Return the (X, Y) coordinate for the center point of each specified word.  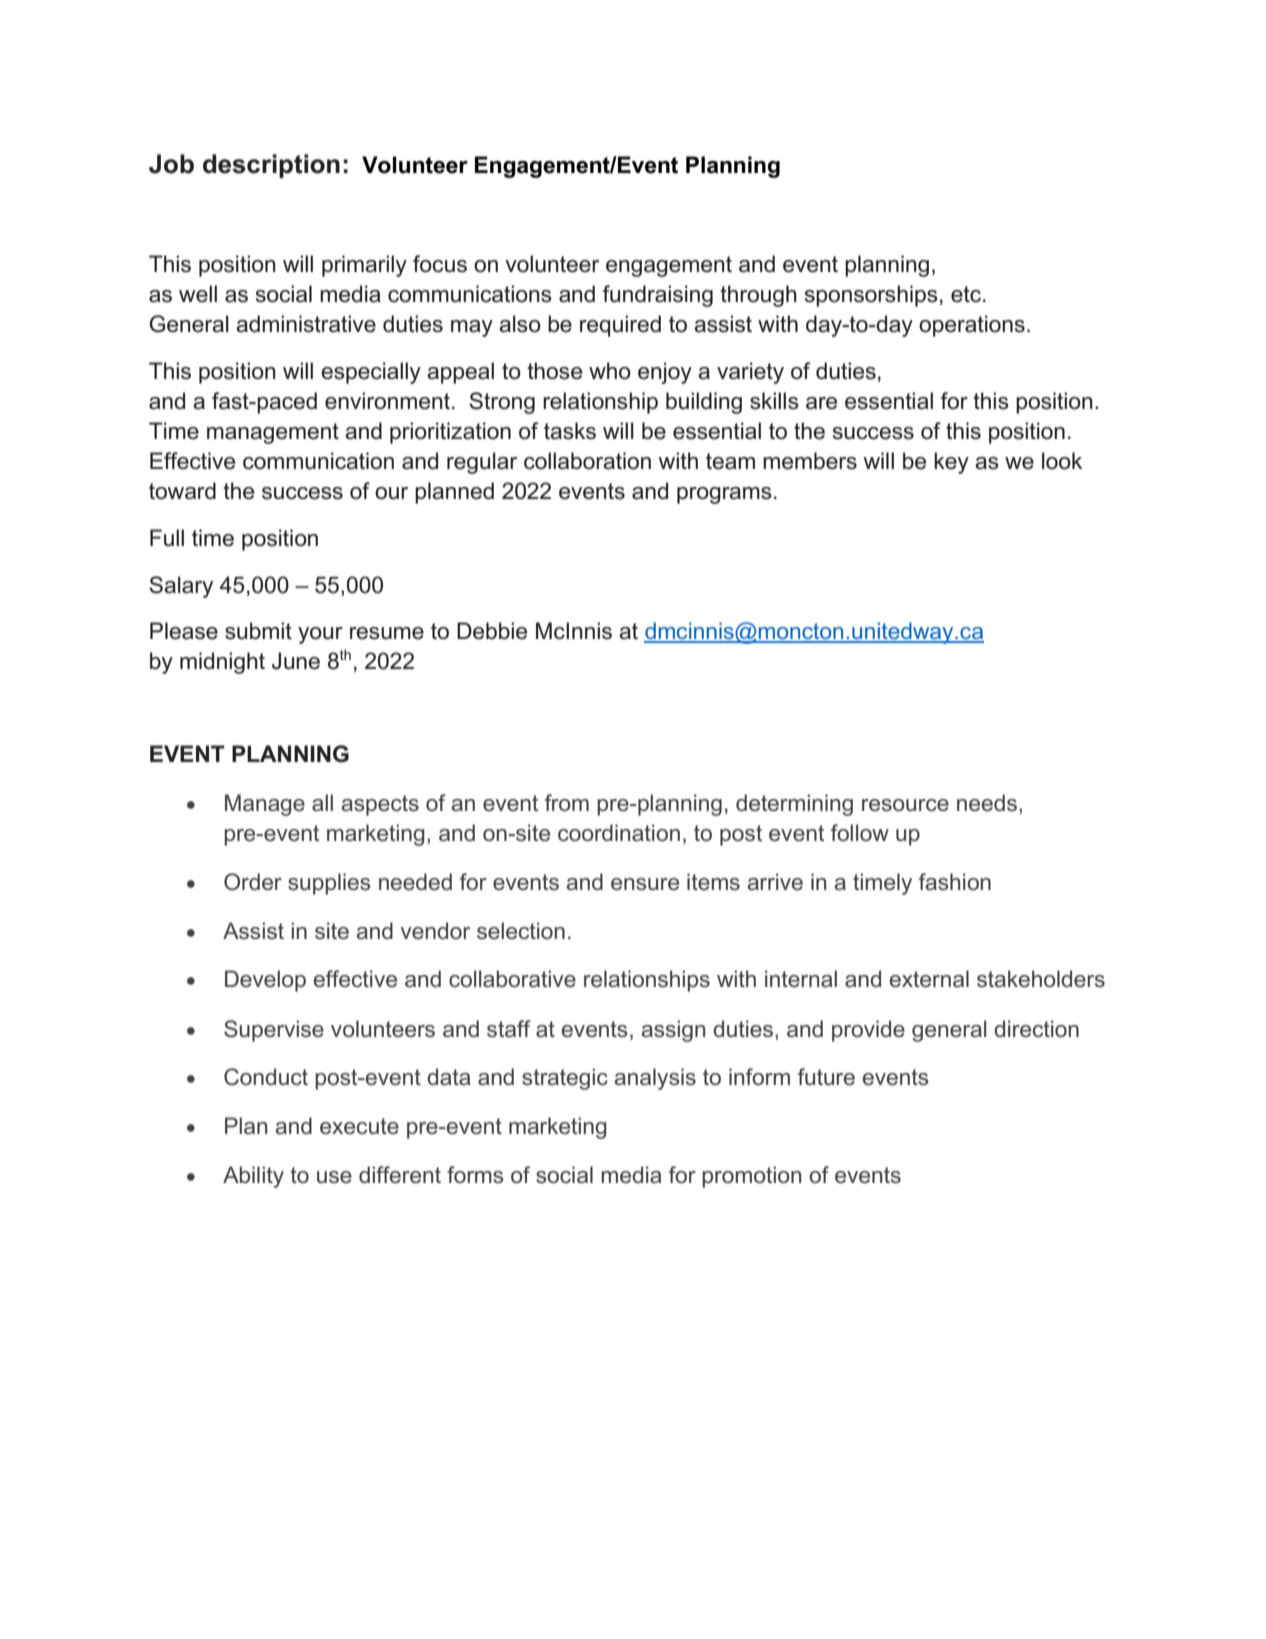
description (271, 166)
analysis (655, 1079)
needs (987, 803)
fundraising (658, 296)
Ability (253, 1177)
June (296, 661)
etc (966, 294)
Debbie (492, 631)
